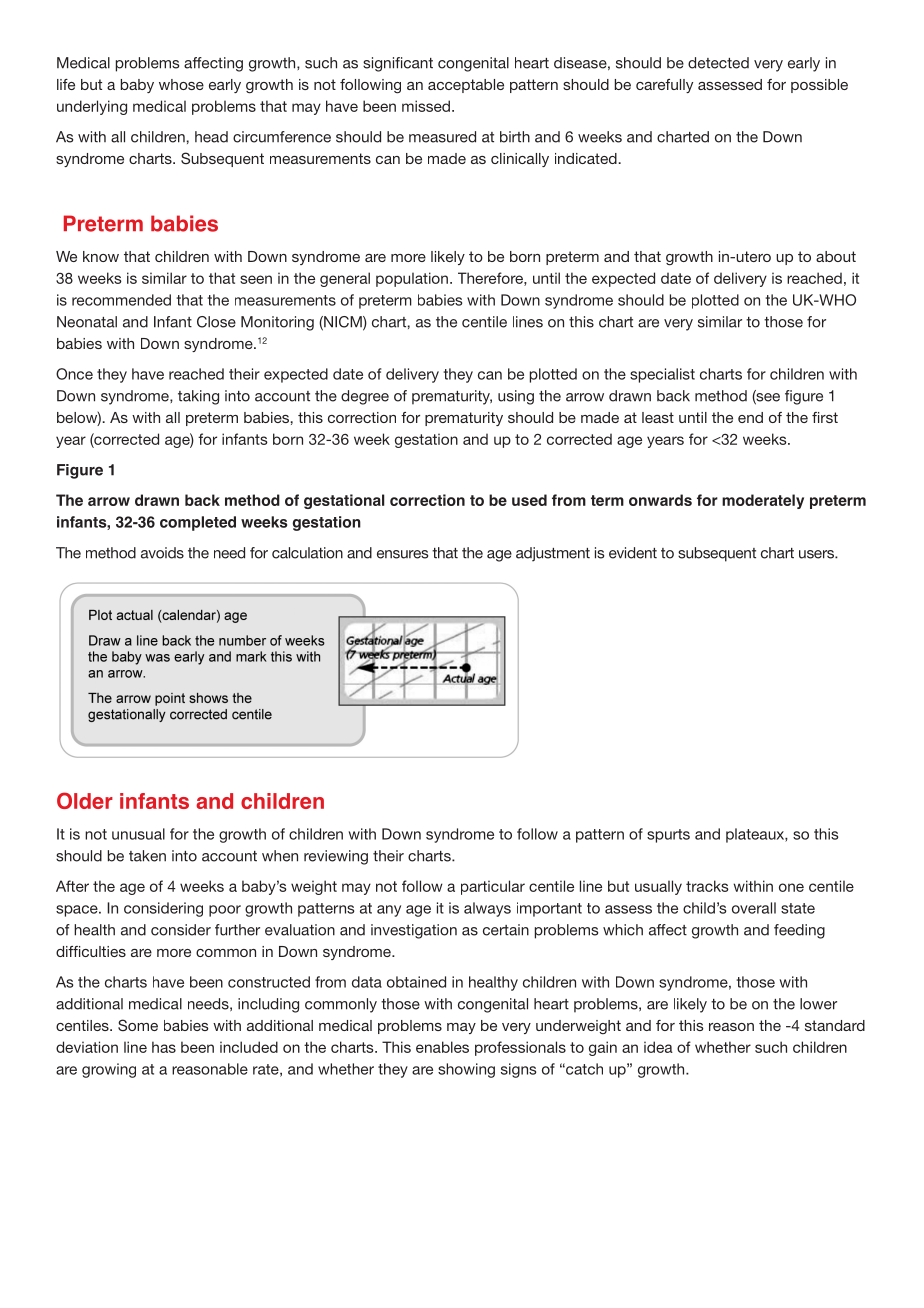  I want to click on spurts, so click(668, 836).
